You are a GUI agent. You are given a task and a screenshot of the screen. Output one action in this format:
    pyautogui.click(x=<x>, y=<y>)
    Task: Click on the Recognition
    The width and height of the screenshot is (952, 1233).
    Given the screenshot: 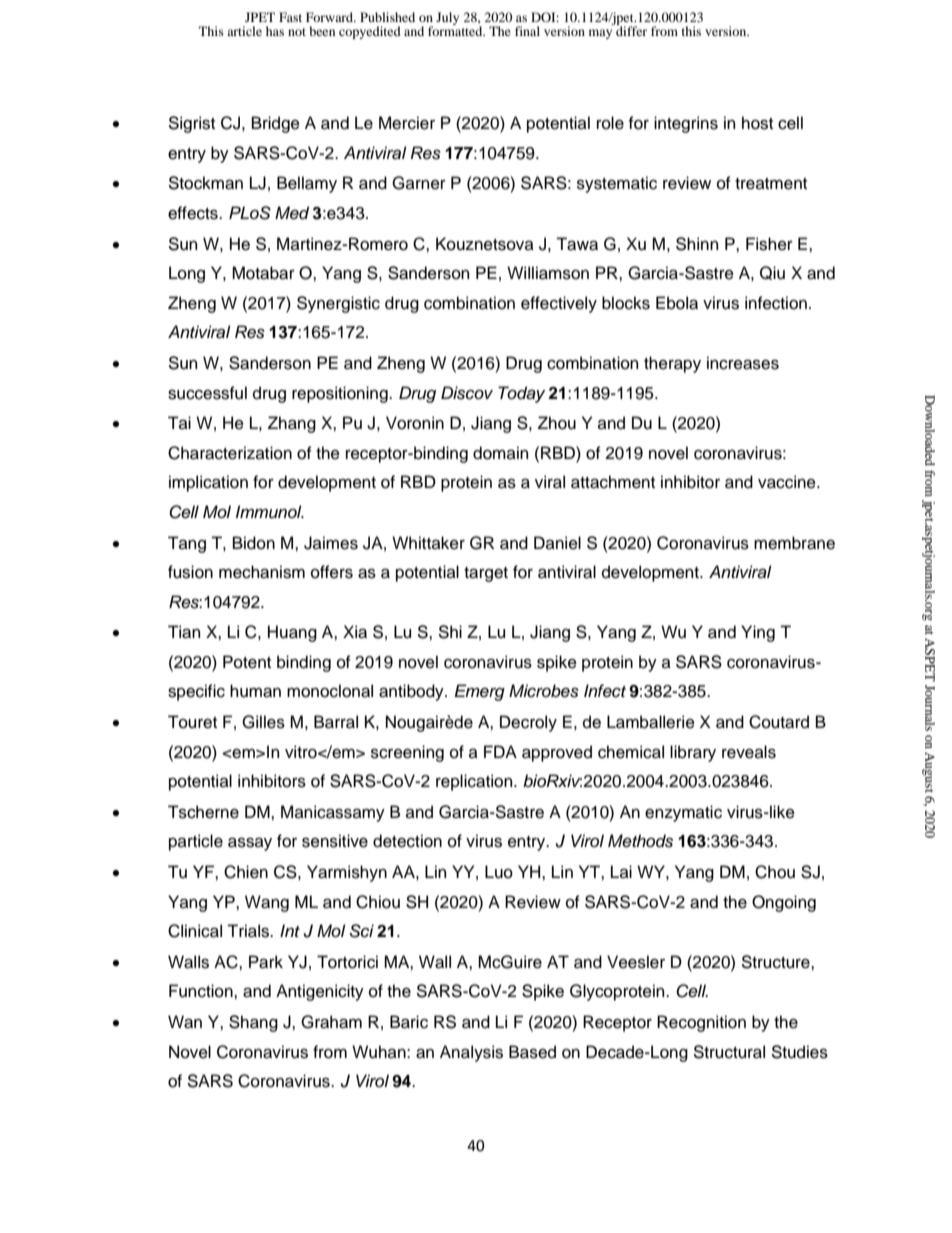 What is the action you would take?
    pyautogui.click(x=701, y=1023)
